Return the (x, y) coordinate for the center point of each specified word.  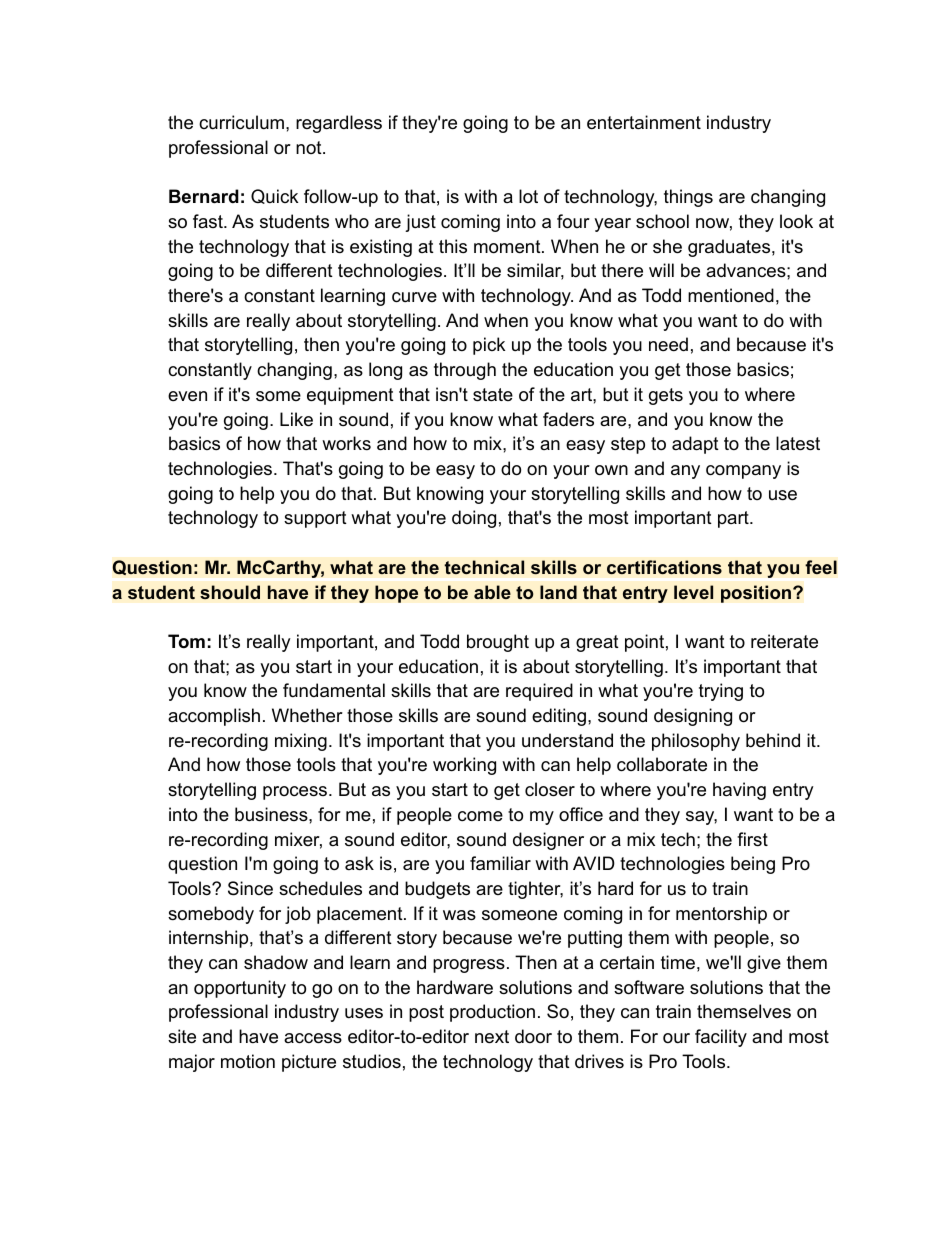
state (493, 395)
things (688, 198)
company (743, 472)
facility (721, 1038)
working (464, 766)
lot (528, 196)
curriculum (241, 122)
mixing (301, 742)
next (492, 1037)
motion (248, 1061)
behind (773, 740)
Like (296, 419)
